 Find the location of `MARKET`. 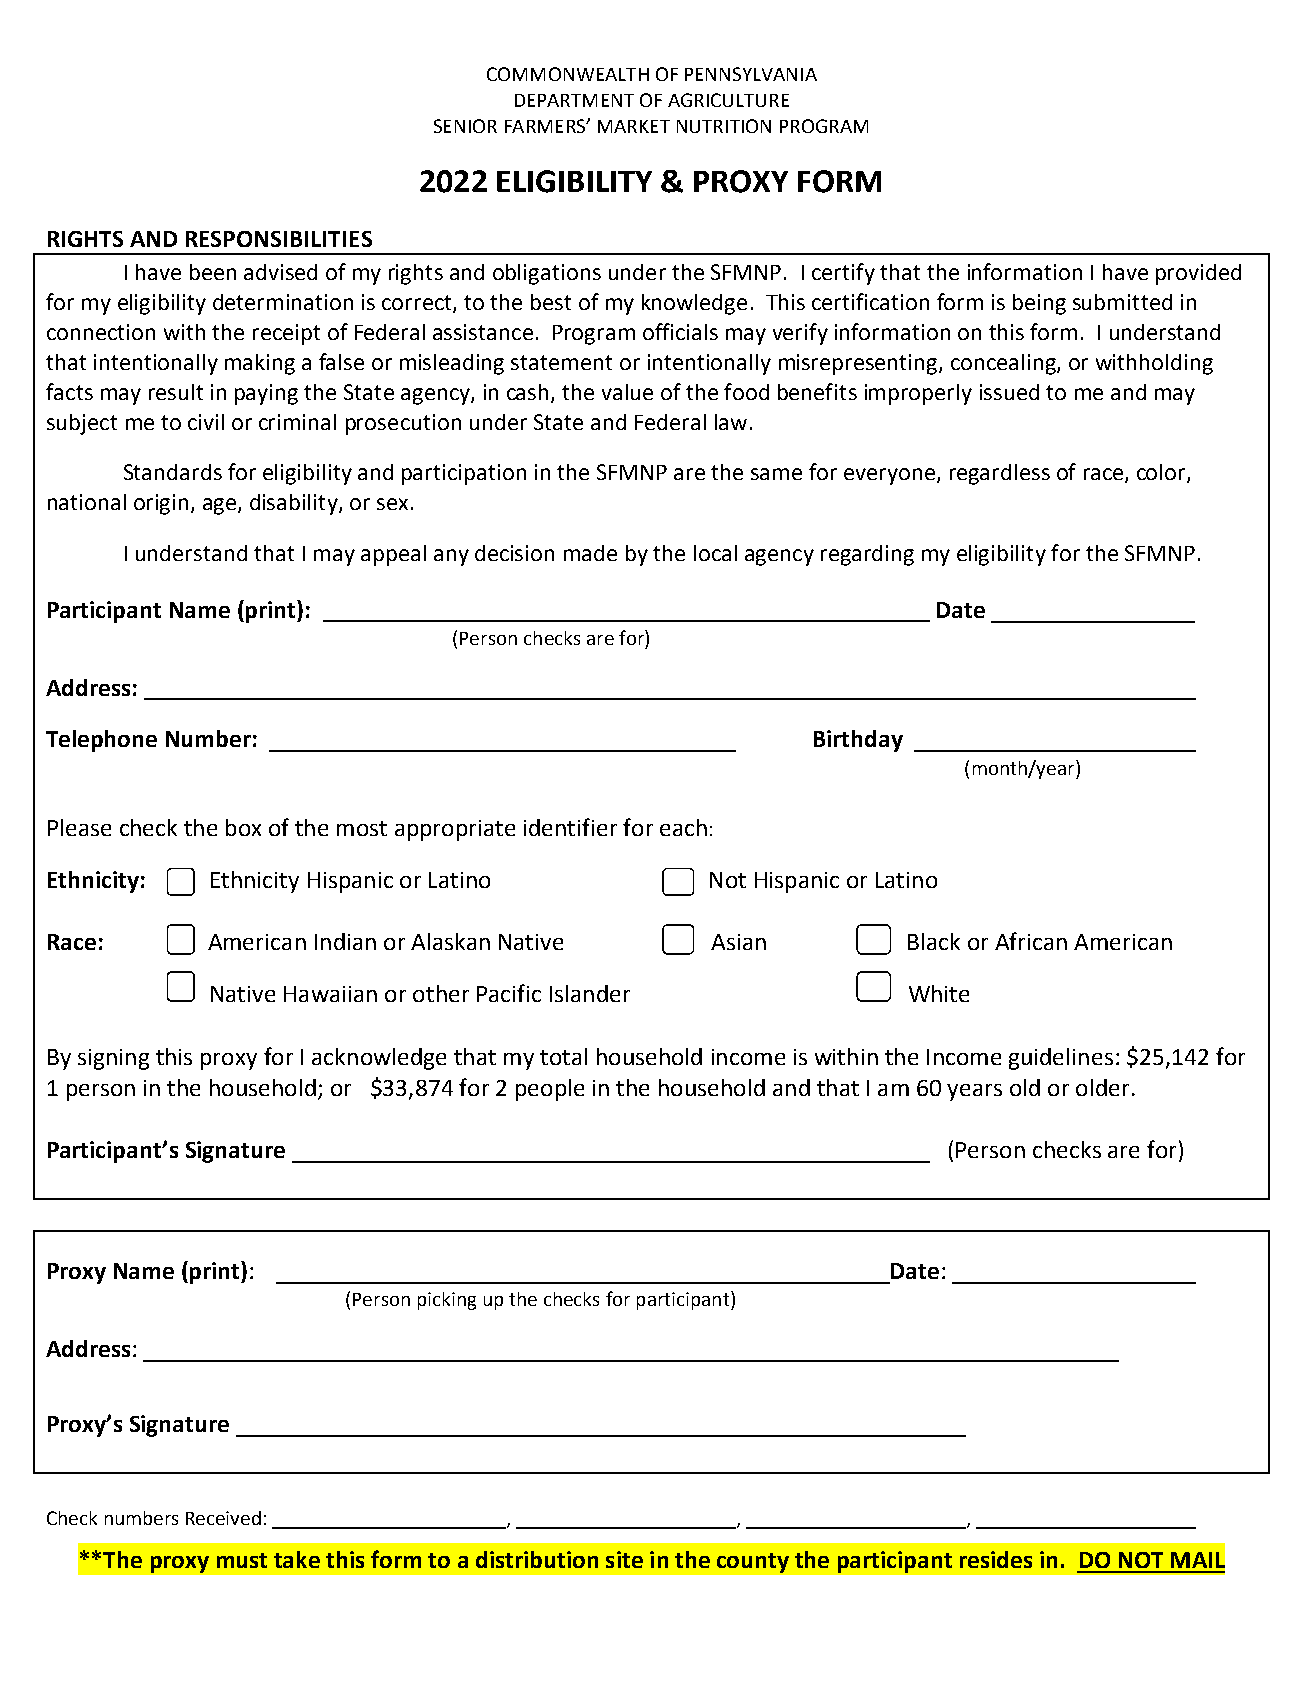

MARKET is located at coordinates (634, 126).
